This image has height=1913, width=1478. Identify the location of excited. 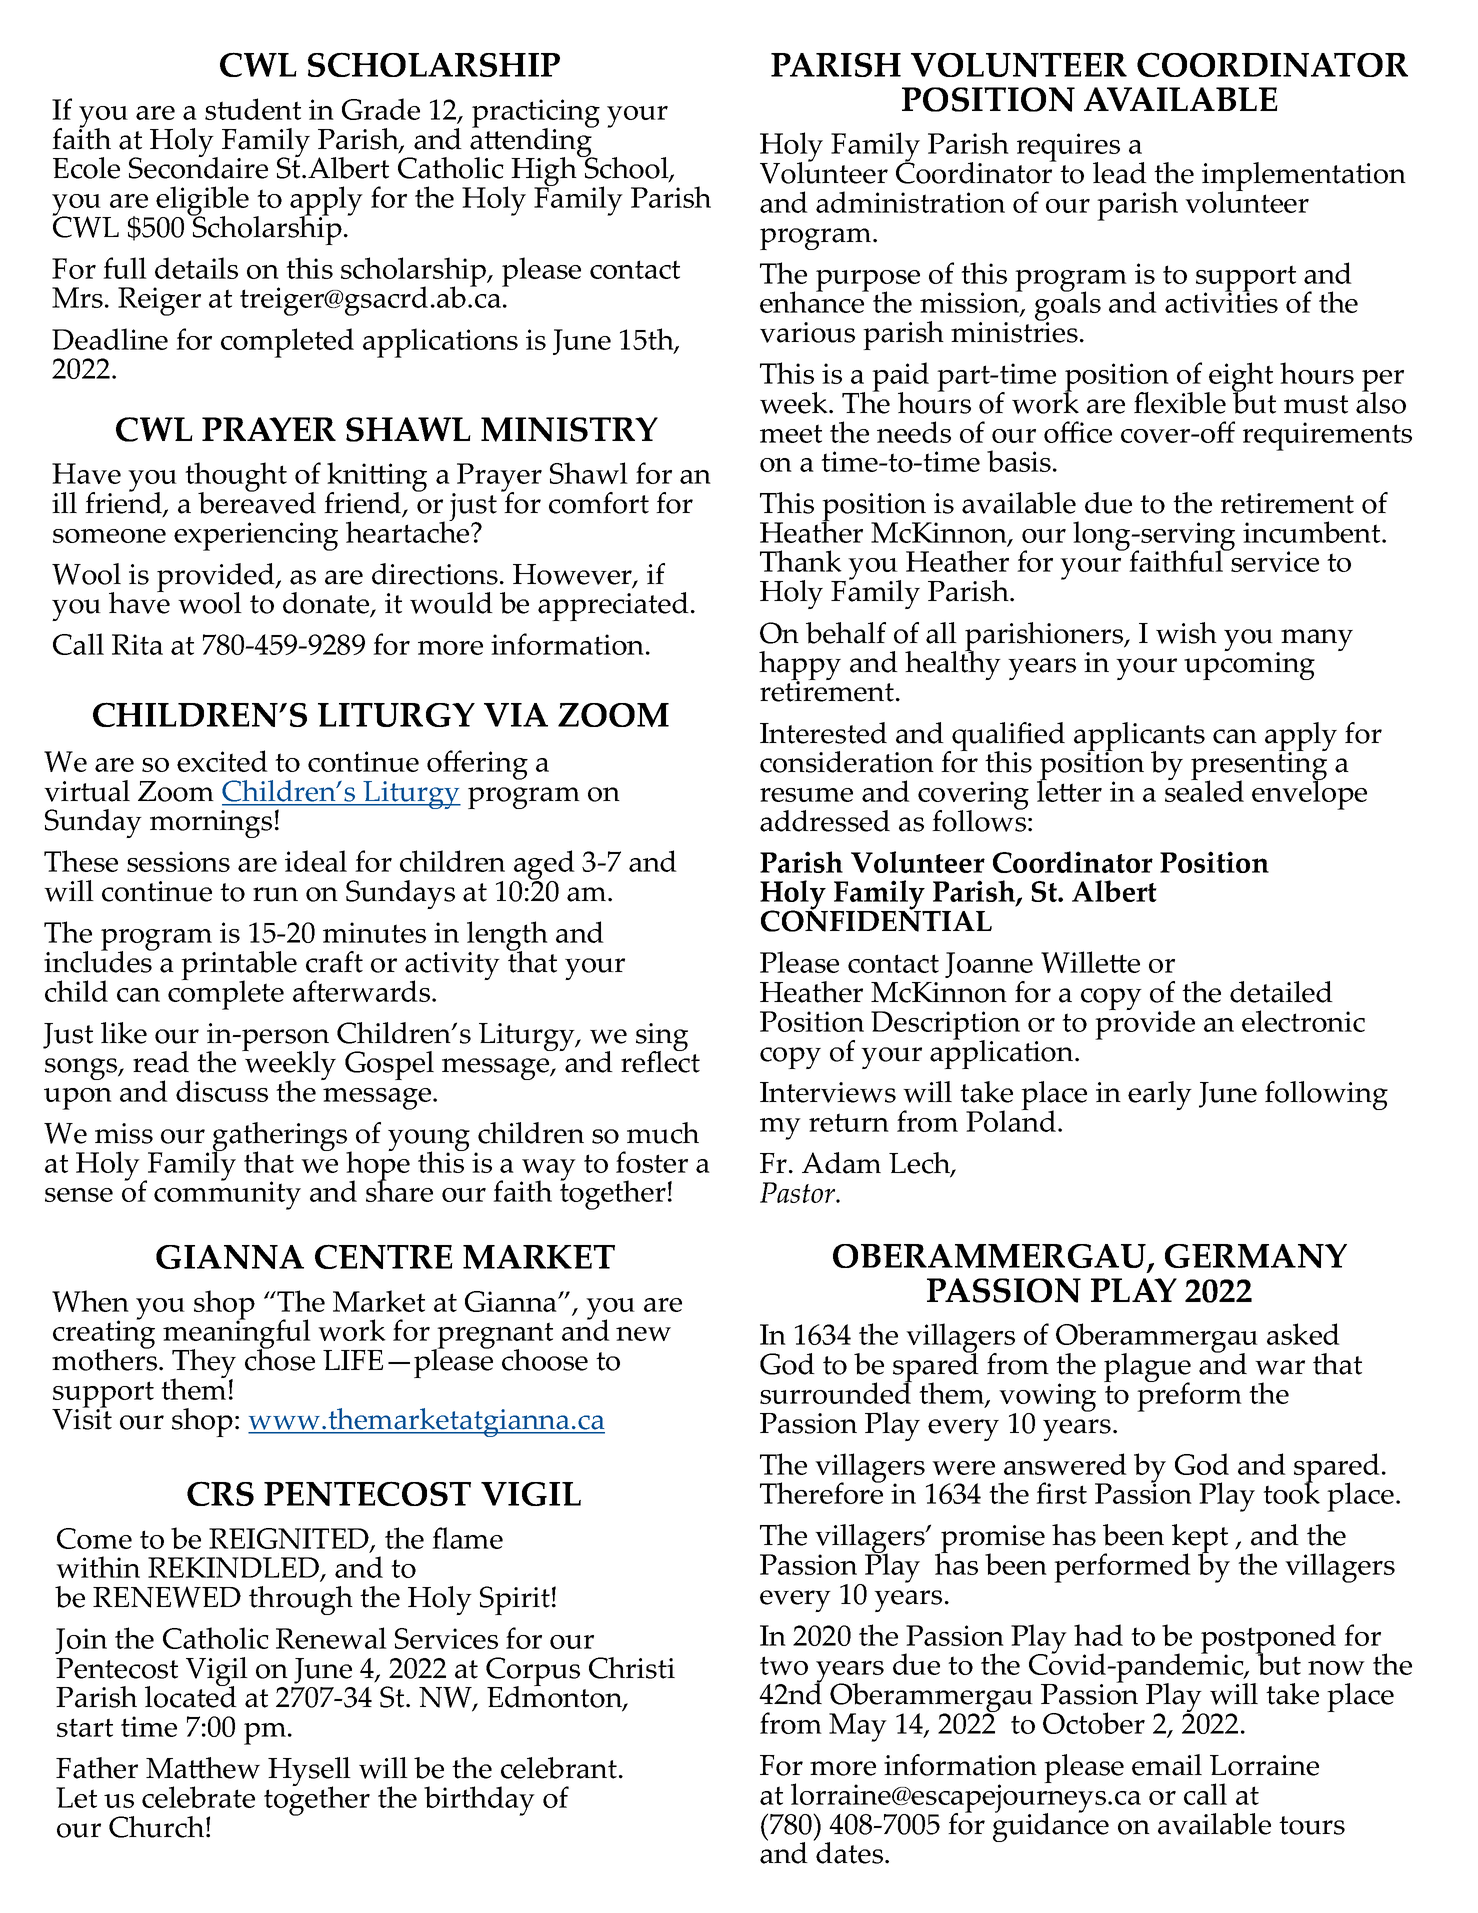
(222, 761).
